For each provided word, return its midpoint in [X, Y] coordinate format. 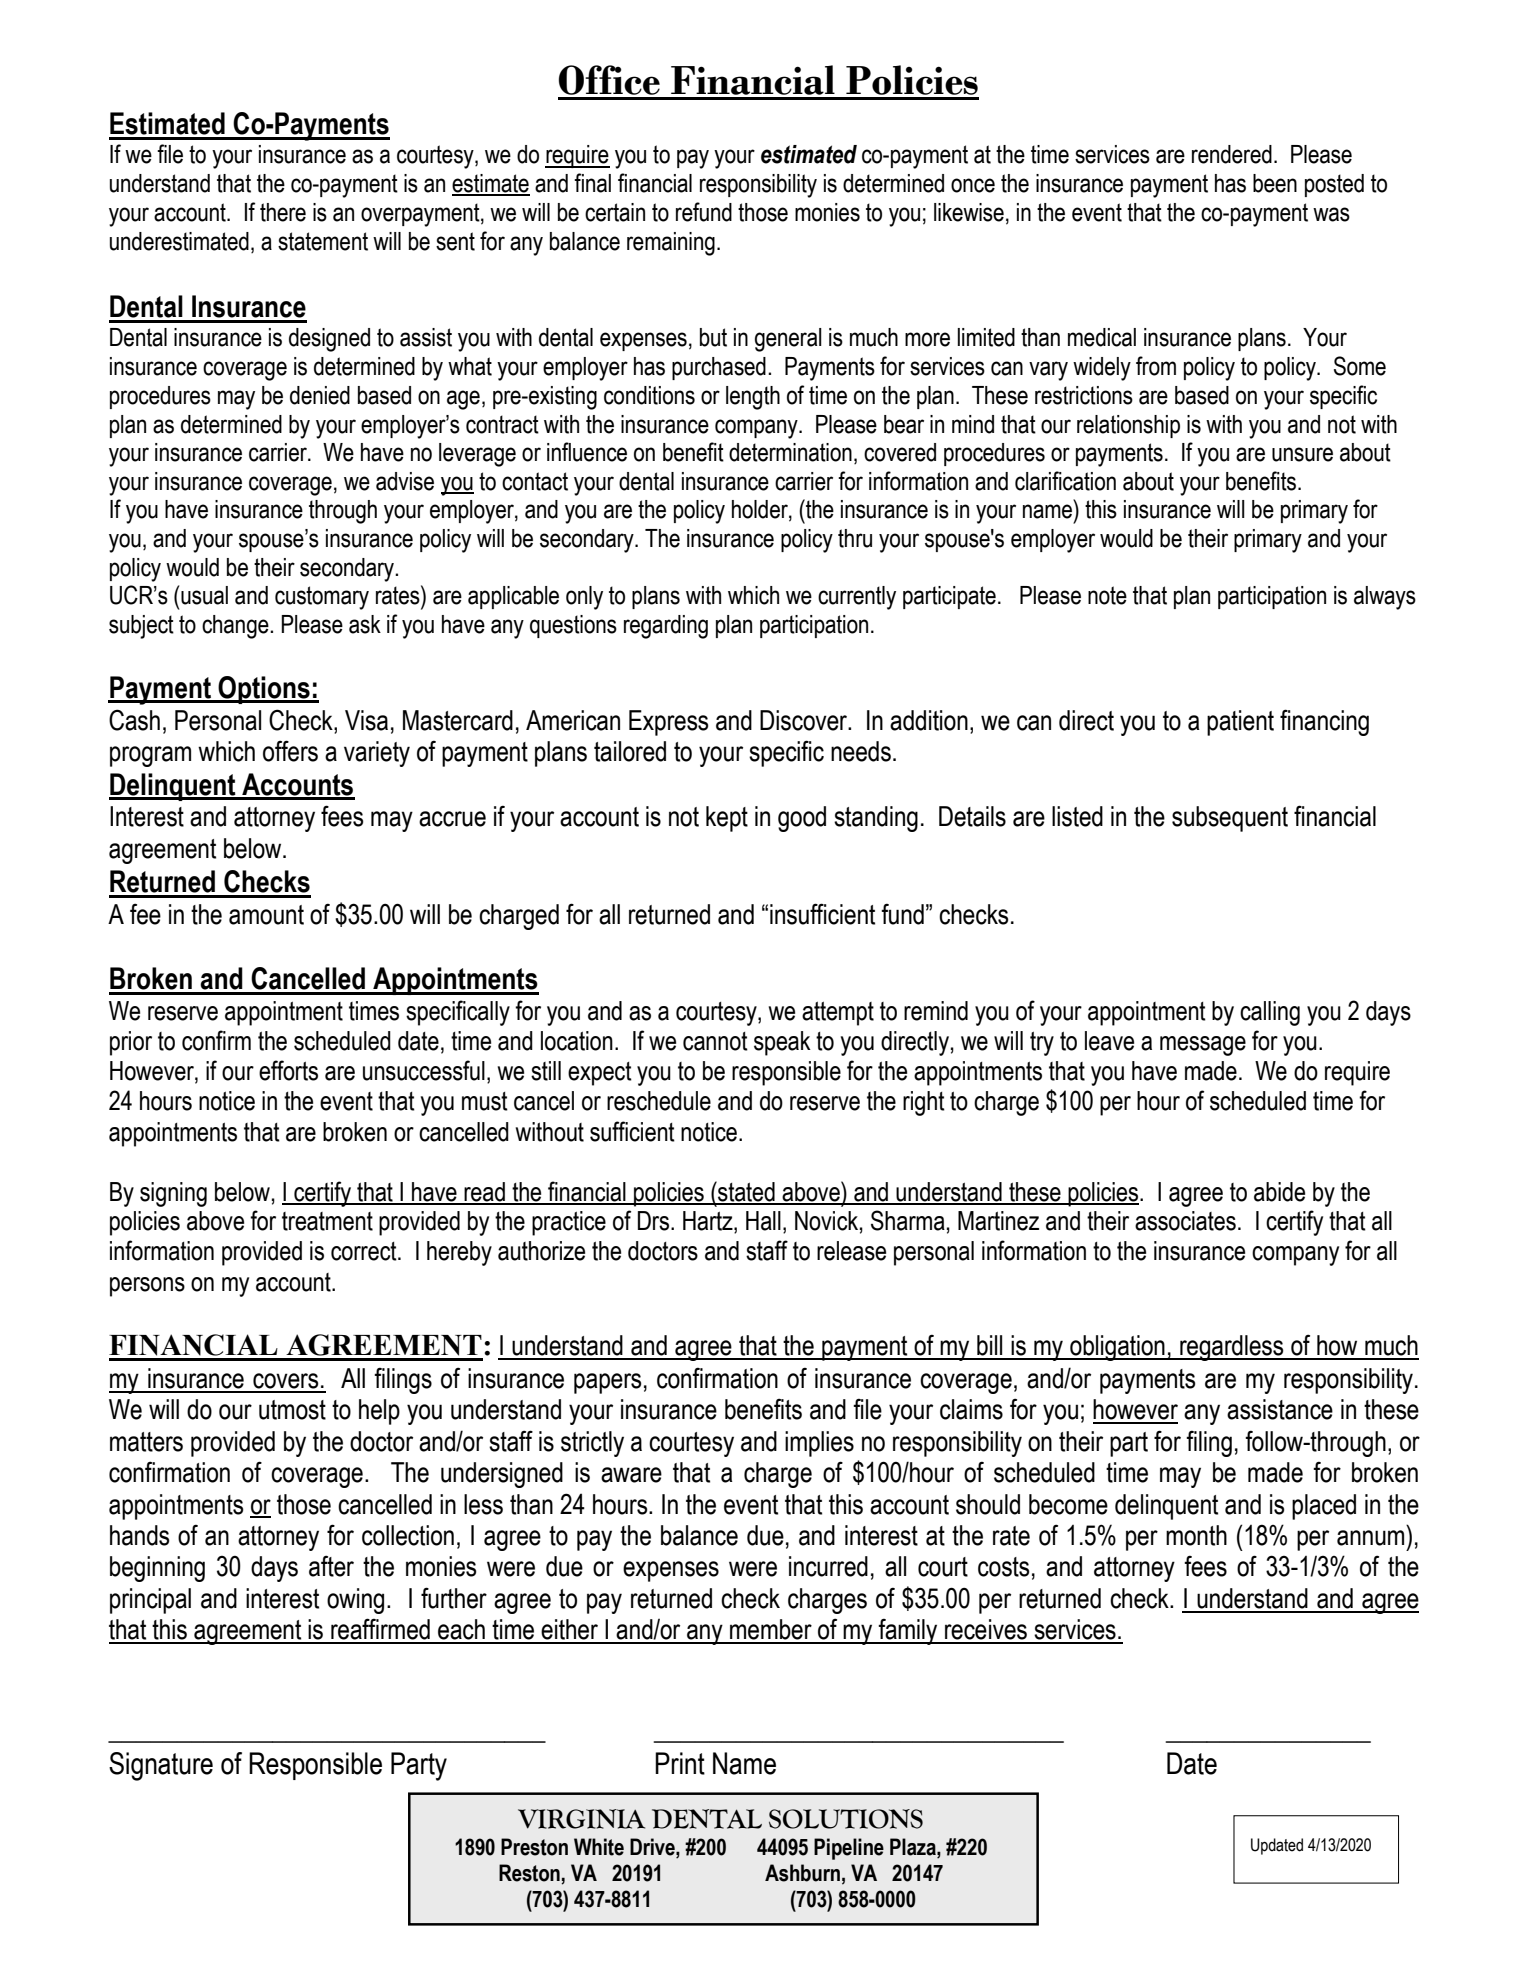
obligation [1117, 1348]
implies [819, 1444]
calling [1270, 1013]
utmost [292, 1410]
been [1275, 183]
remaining [671, 244]
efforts [288, 1070]
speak [782, 1043]
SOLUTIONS [846, 1819]
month [1196, 1535]
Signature [161, 1766]
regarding [666, 627]
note [1107, 595]
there [283, 212]
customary [322, 598]
